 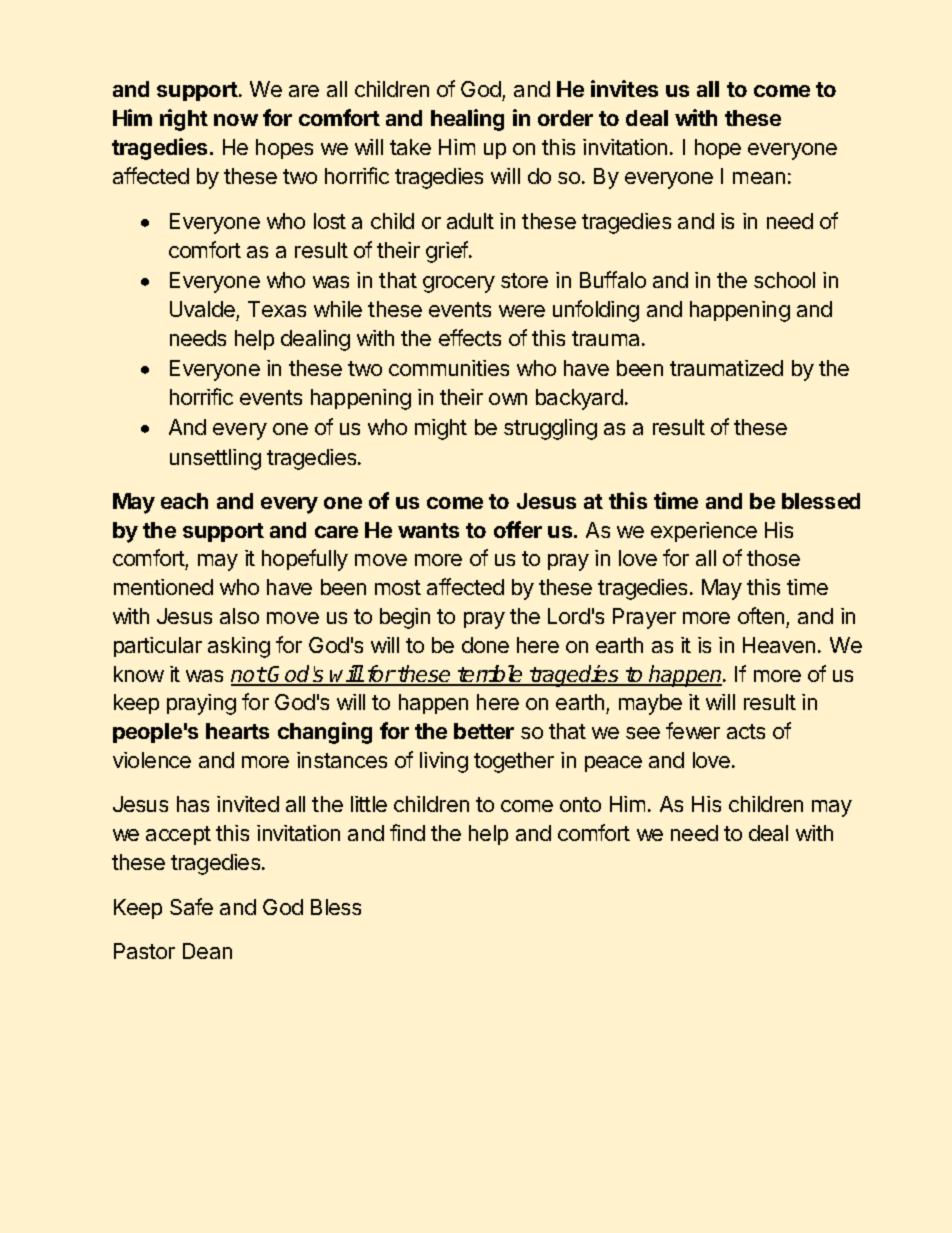 I want to click on Safe, so click(x=191, y=906).
